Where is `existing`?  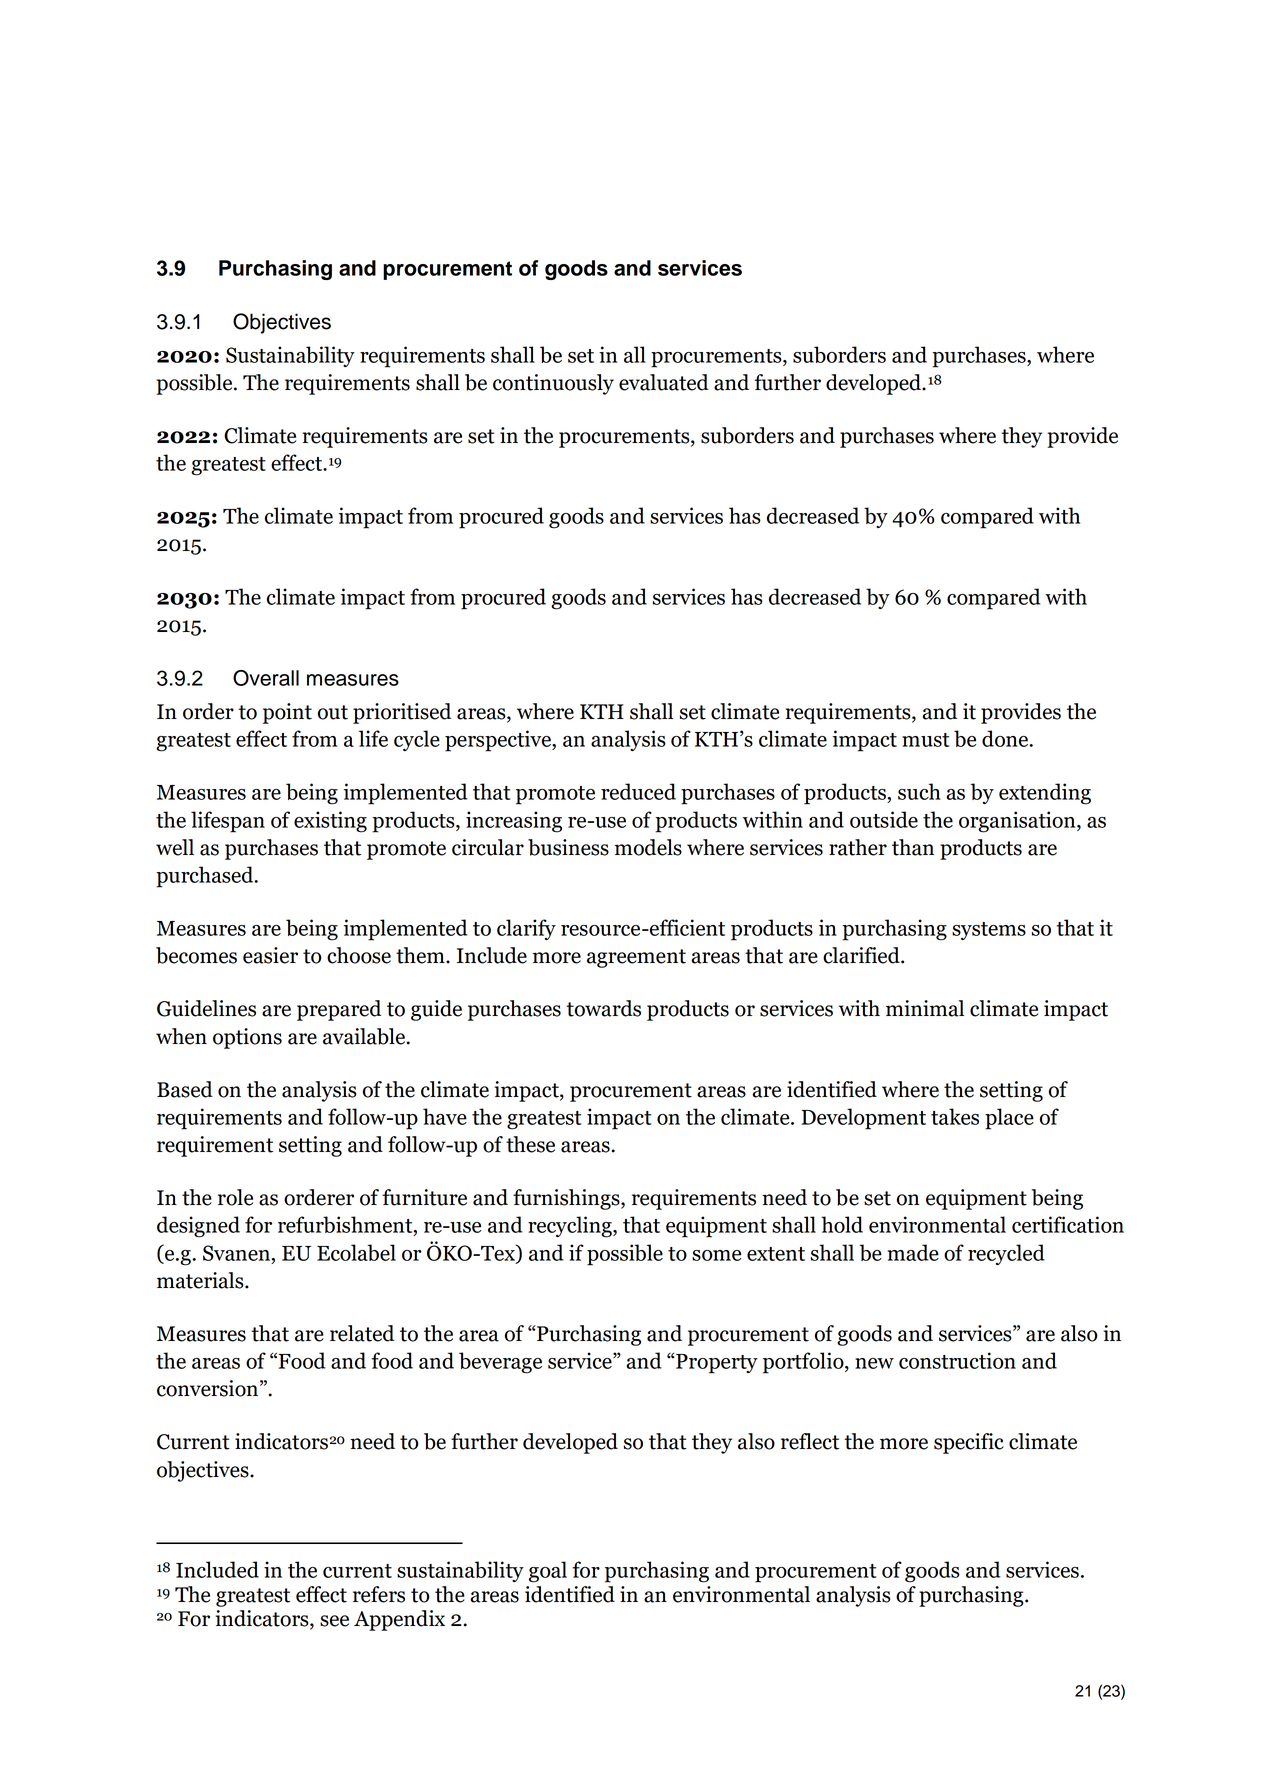
existing is located at coordinates (330, 822).
